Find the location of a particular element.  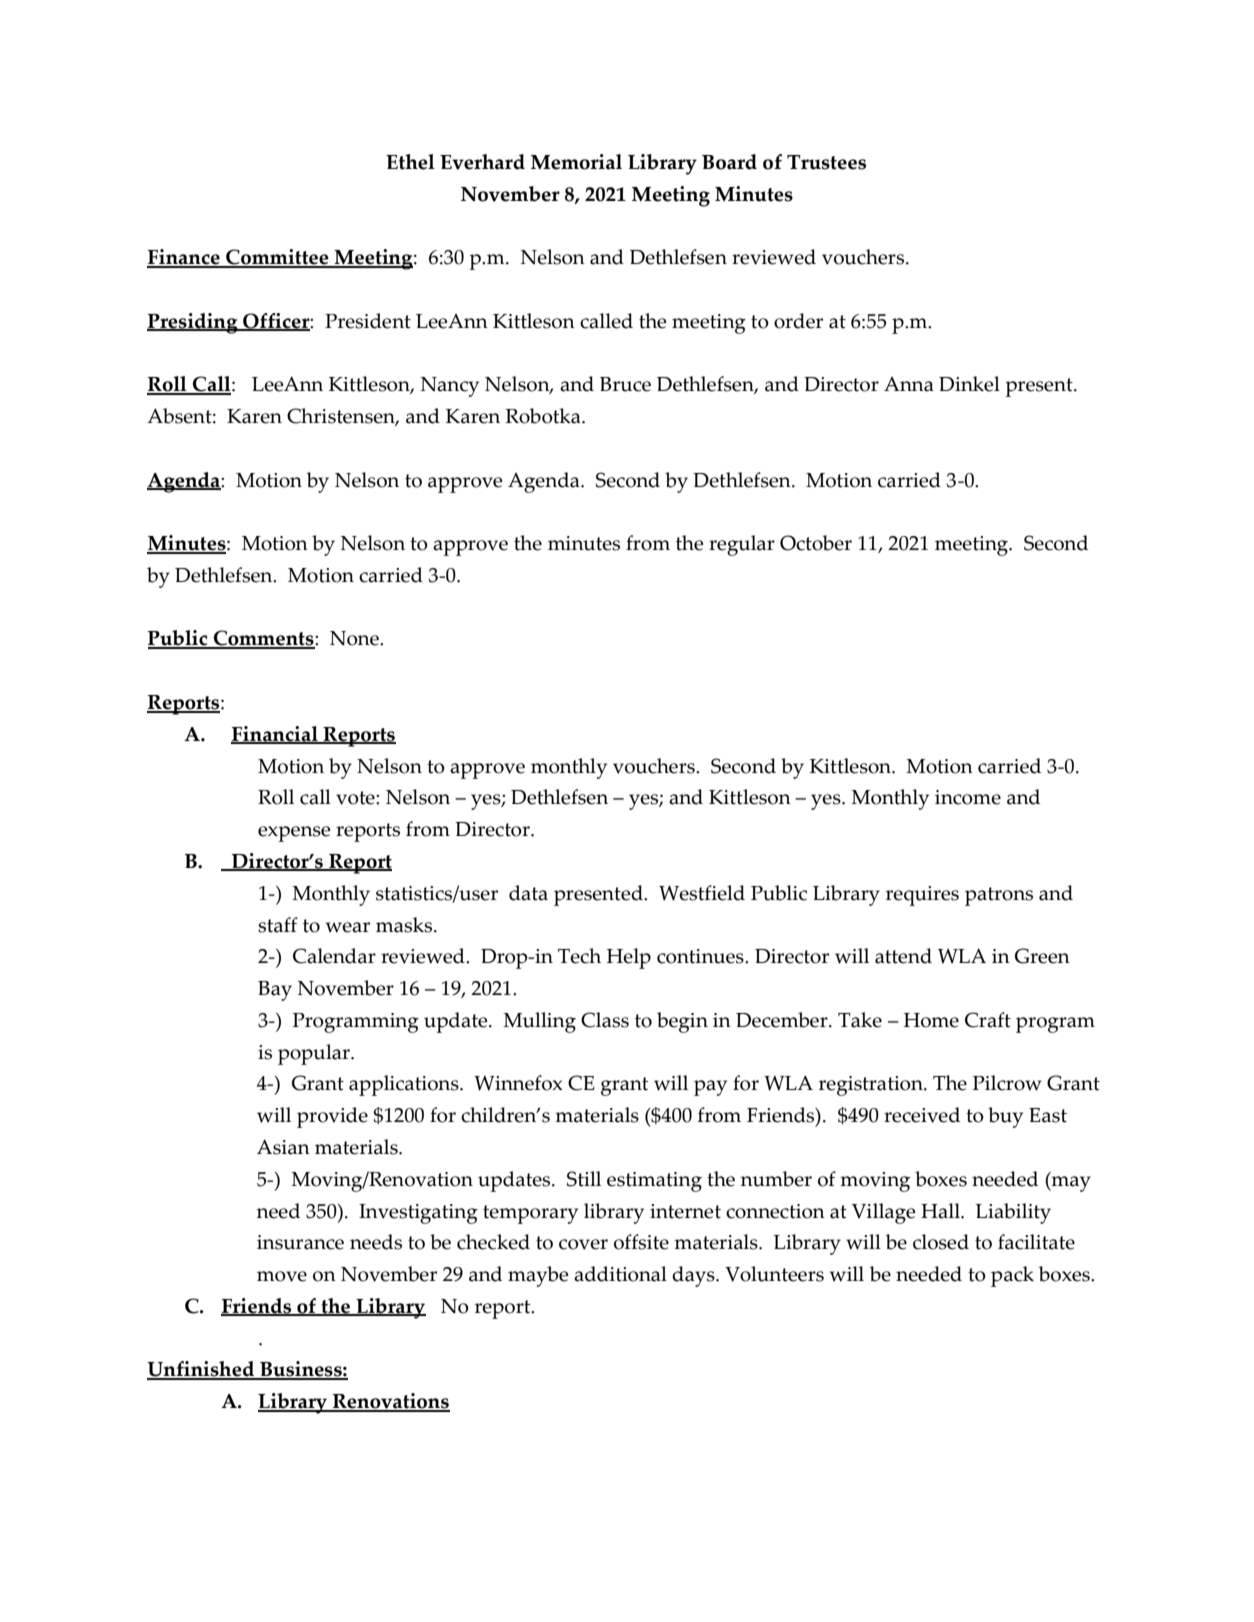

additional is located at coordinates (620, 1274).
